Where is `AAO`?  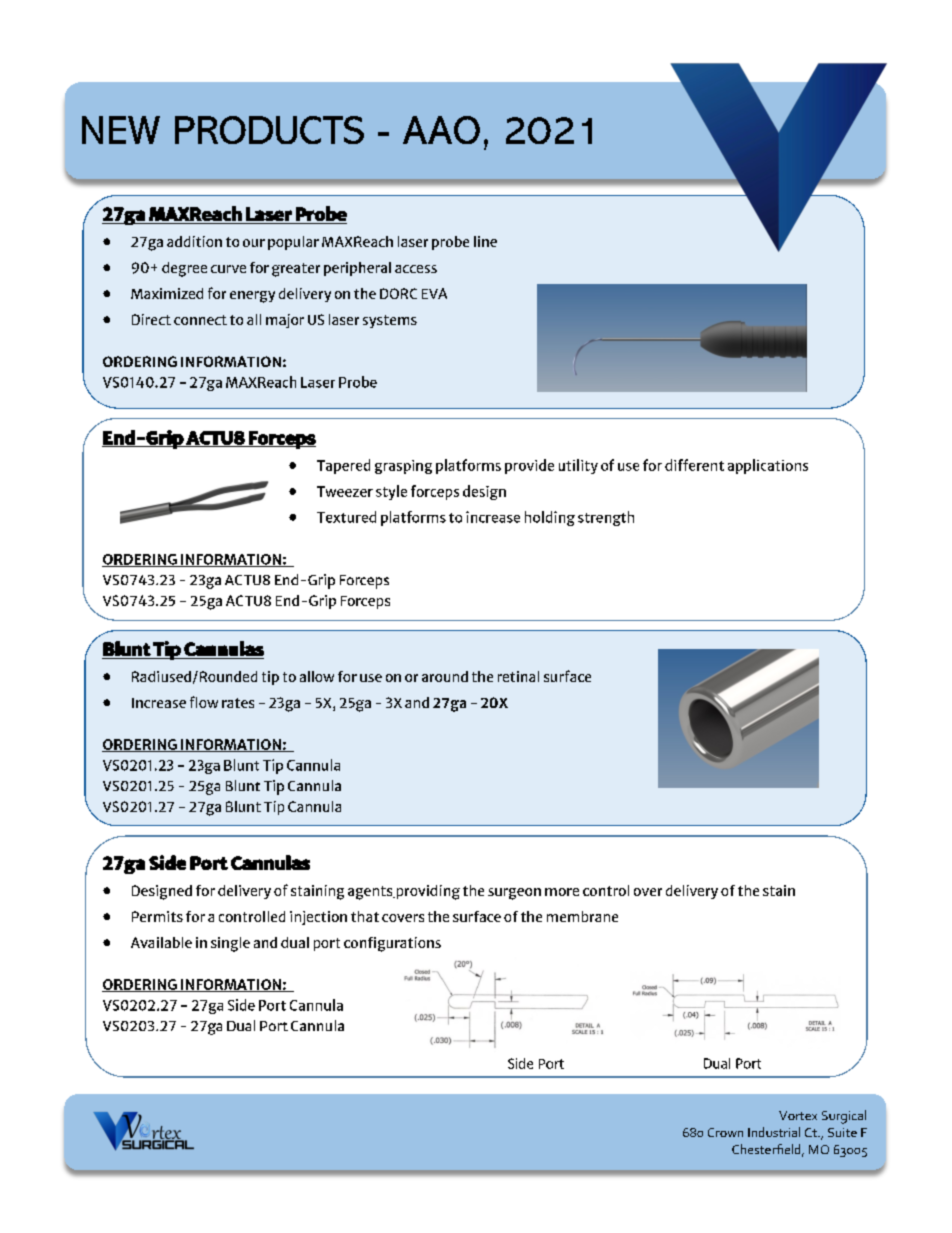
AAO is located at coordinates (441, 130).
